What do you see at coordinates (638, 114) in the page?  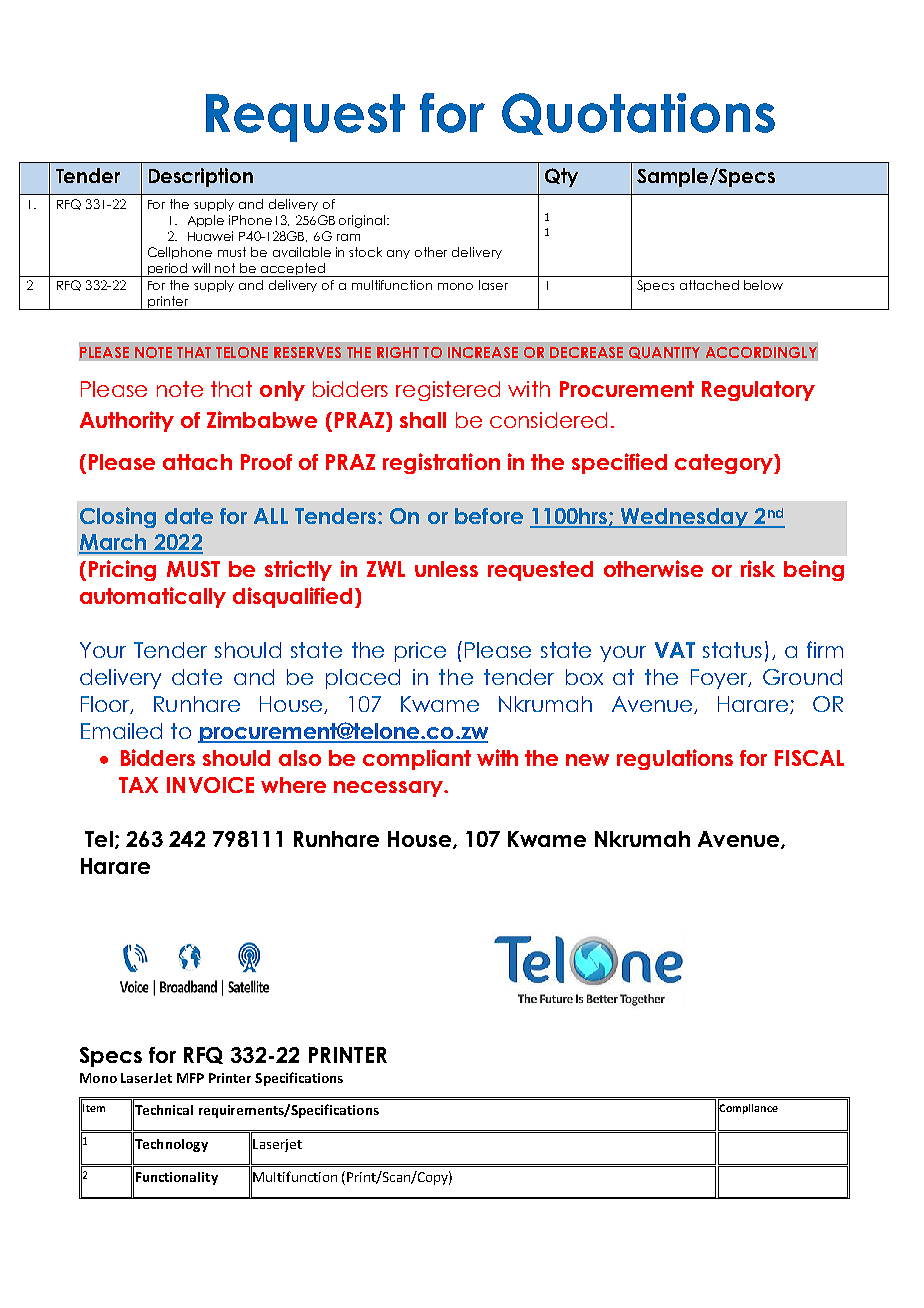 I see `Quotations` at bounding box center [638, 114].
